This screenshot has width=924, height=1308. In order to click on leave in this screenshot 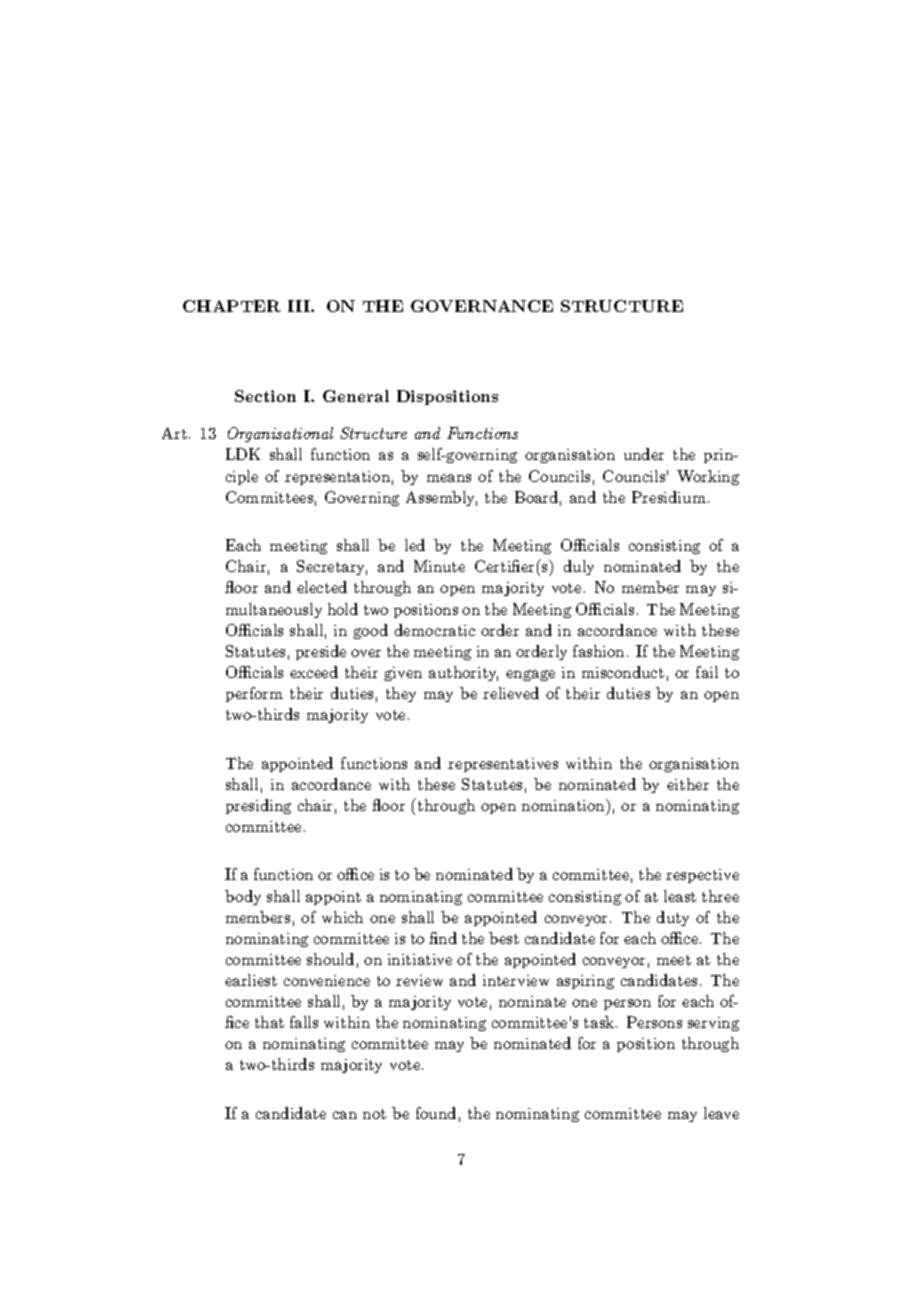, I will do `click(721, 1113)`.
